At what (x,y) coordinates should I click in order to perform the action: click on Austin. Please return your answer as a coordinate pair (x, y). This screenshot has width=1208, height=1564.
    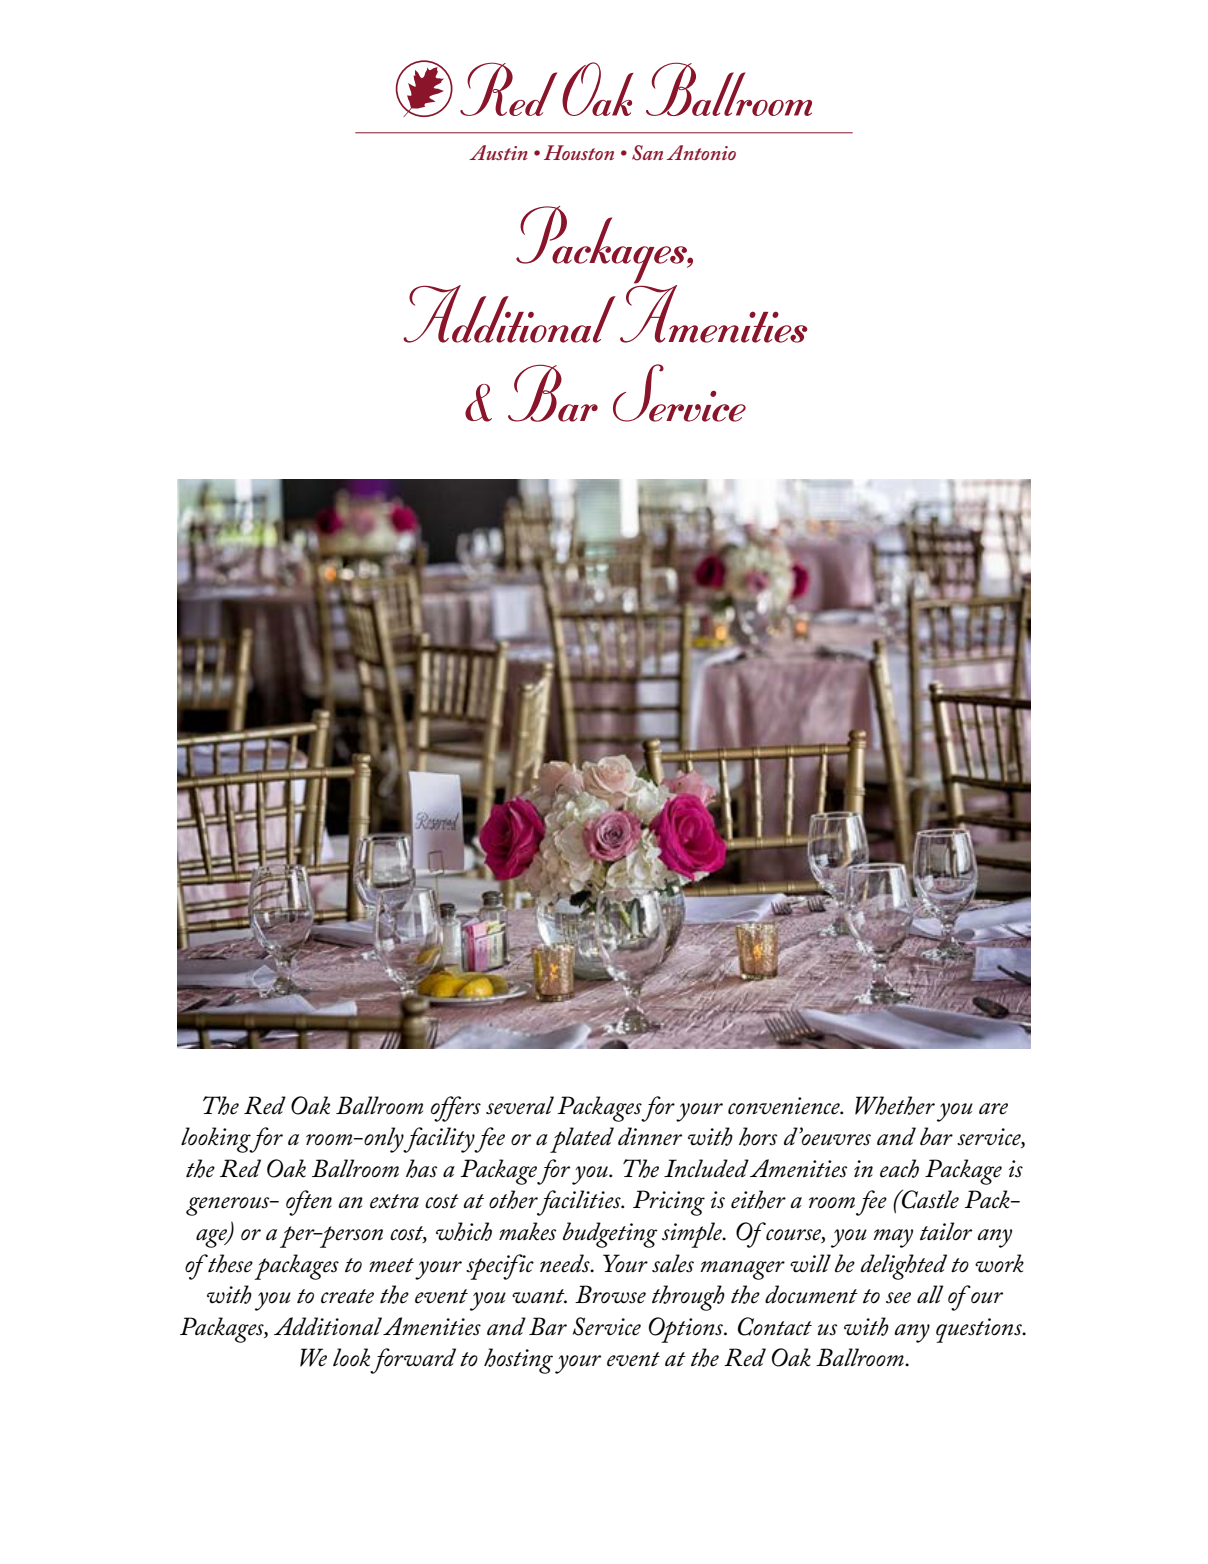
    Looking at the image, I should click on (498, 152).
